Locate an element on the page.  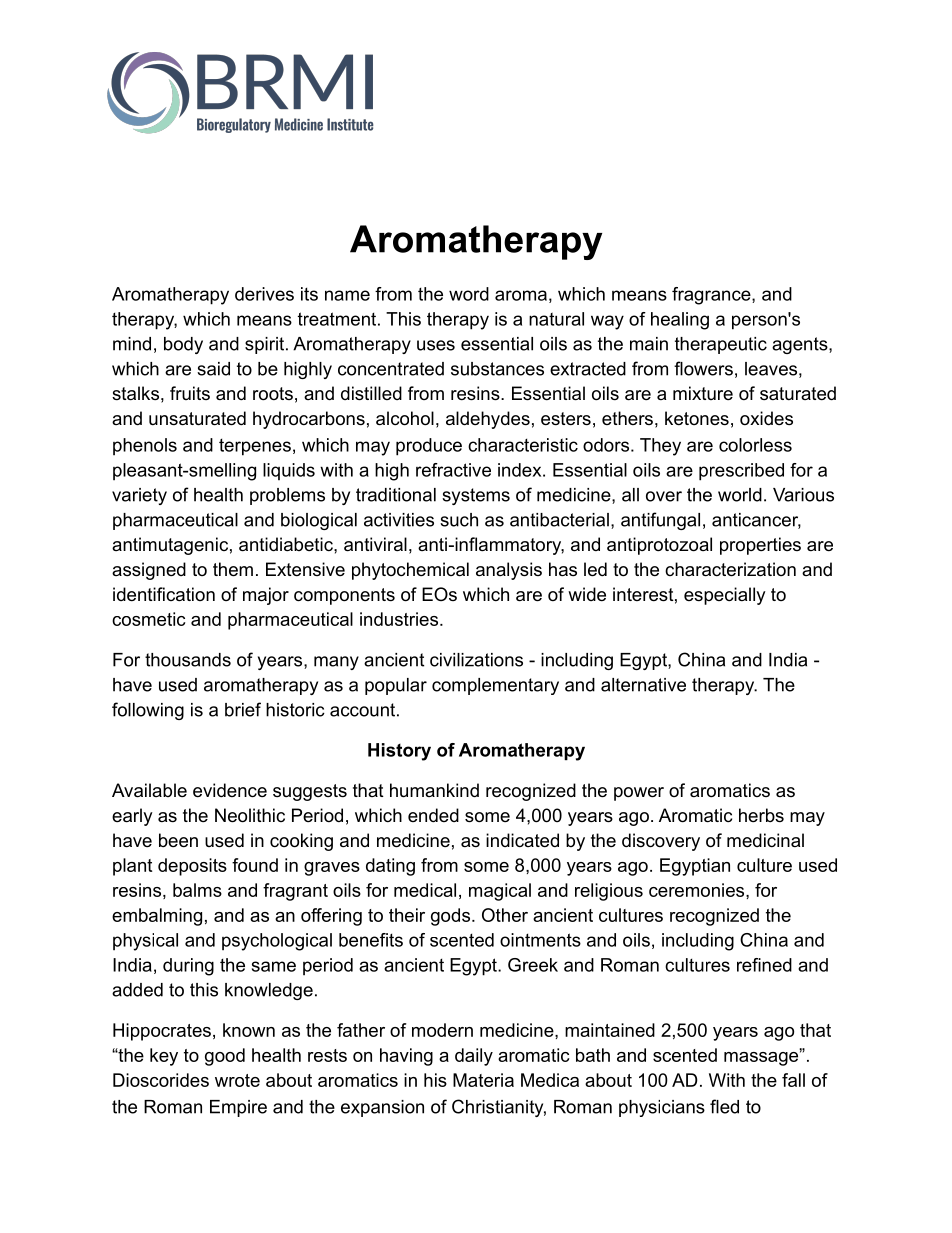
fragrance is located at coordinates (712, 296).
